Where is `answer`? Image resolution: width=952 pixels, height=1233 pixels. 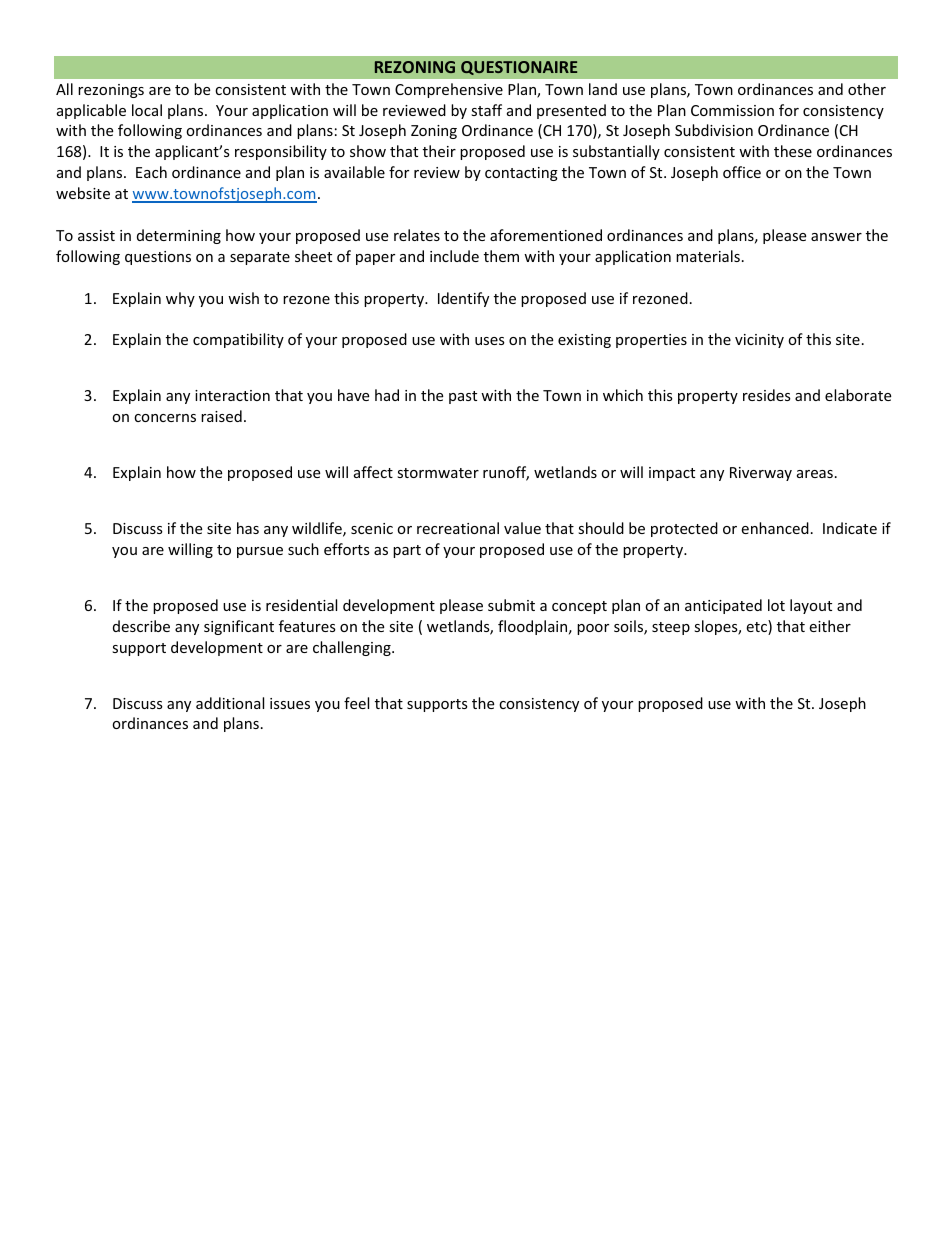 answer is located at coordinates (836, 237).
